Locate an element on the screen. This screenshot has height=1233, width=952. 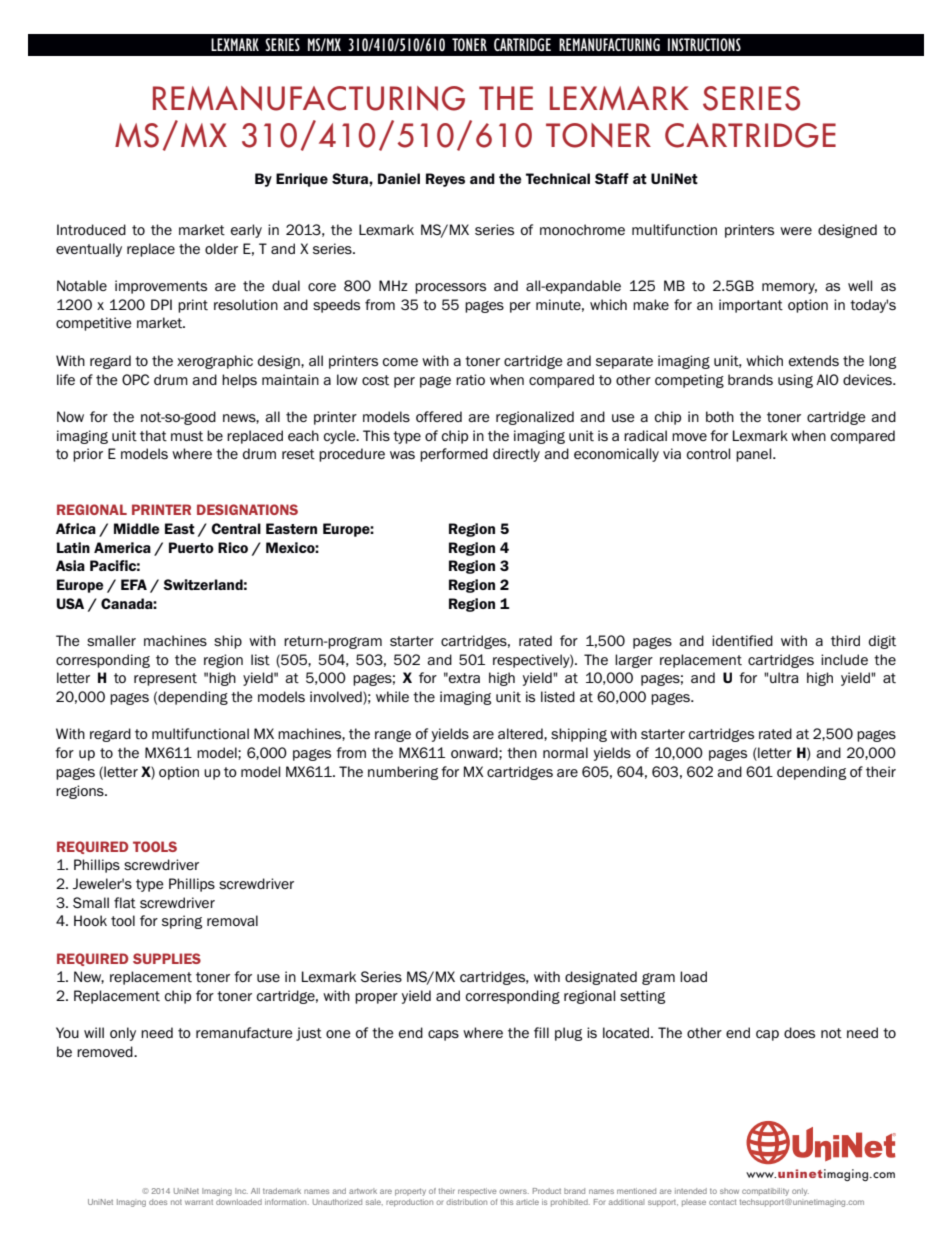
warrant is located at coordinates (199, 1202).
